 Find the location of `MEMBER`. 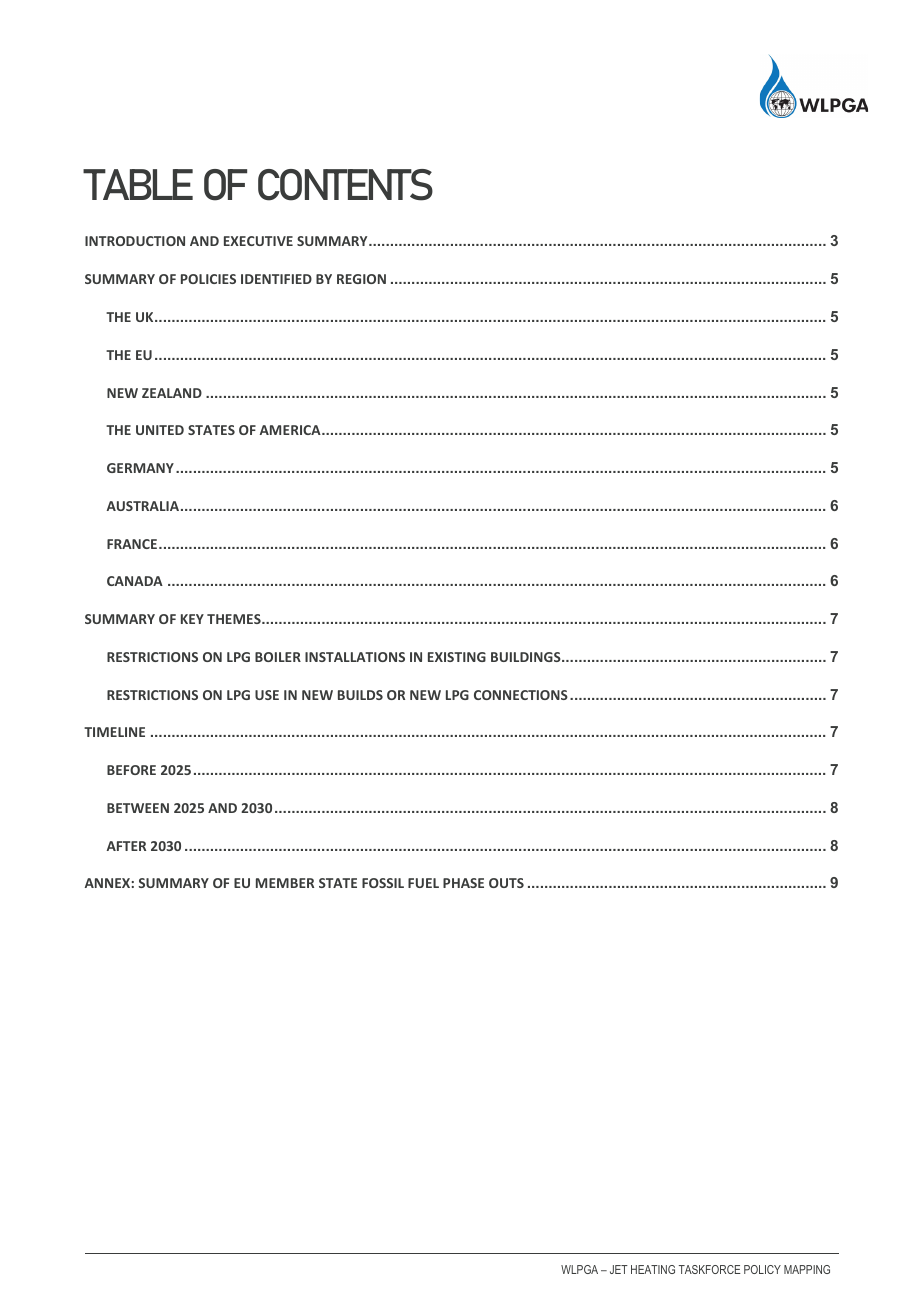

MEMBER is located at coordinates (285, 883).
